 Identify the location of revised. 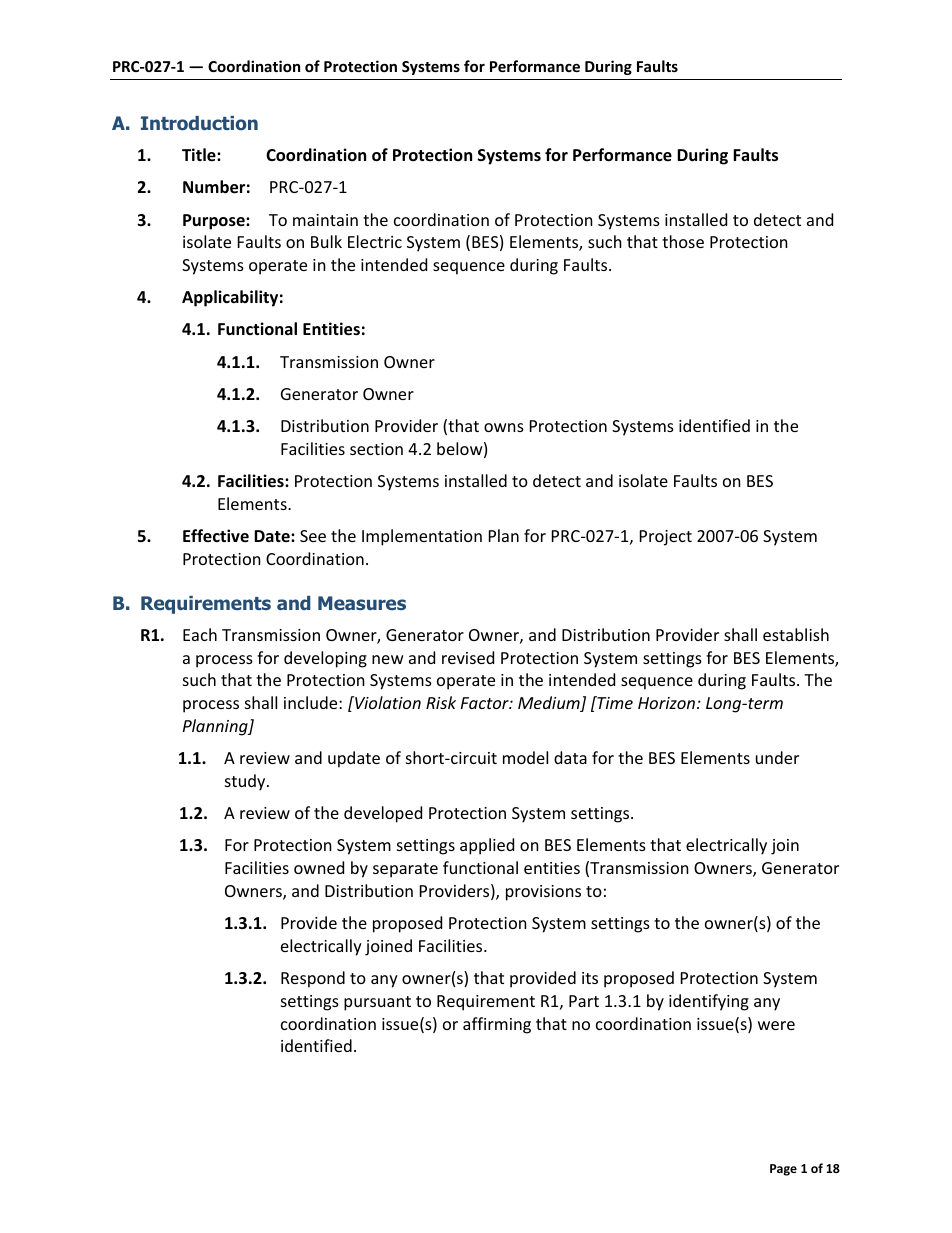
(468, 657).
